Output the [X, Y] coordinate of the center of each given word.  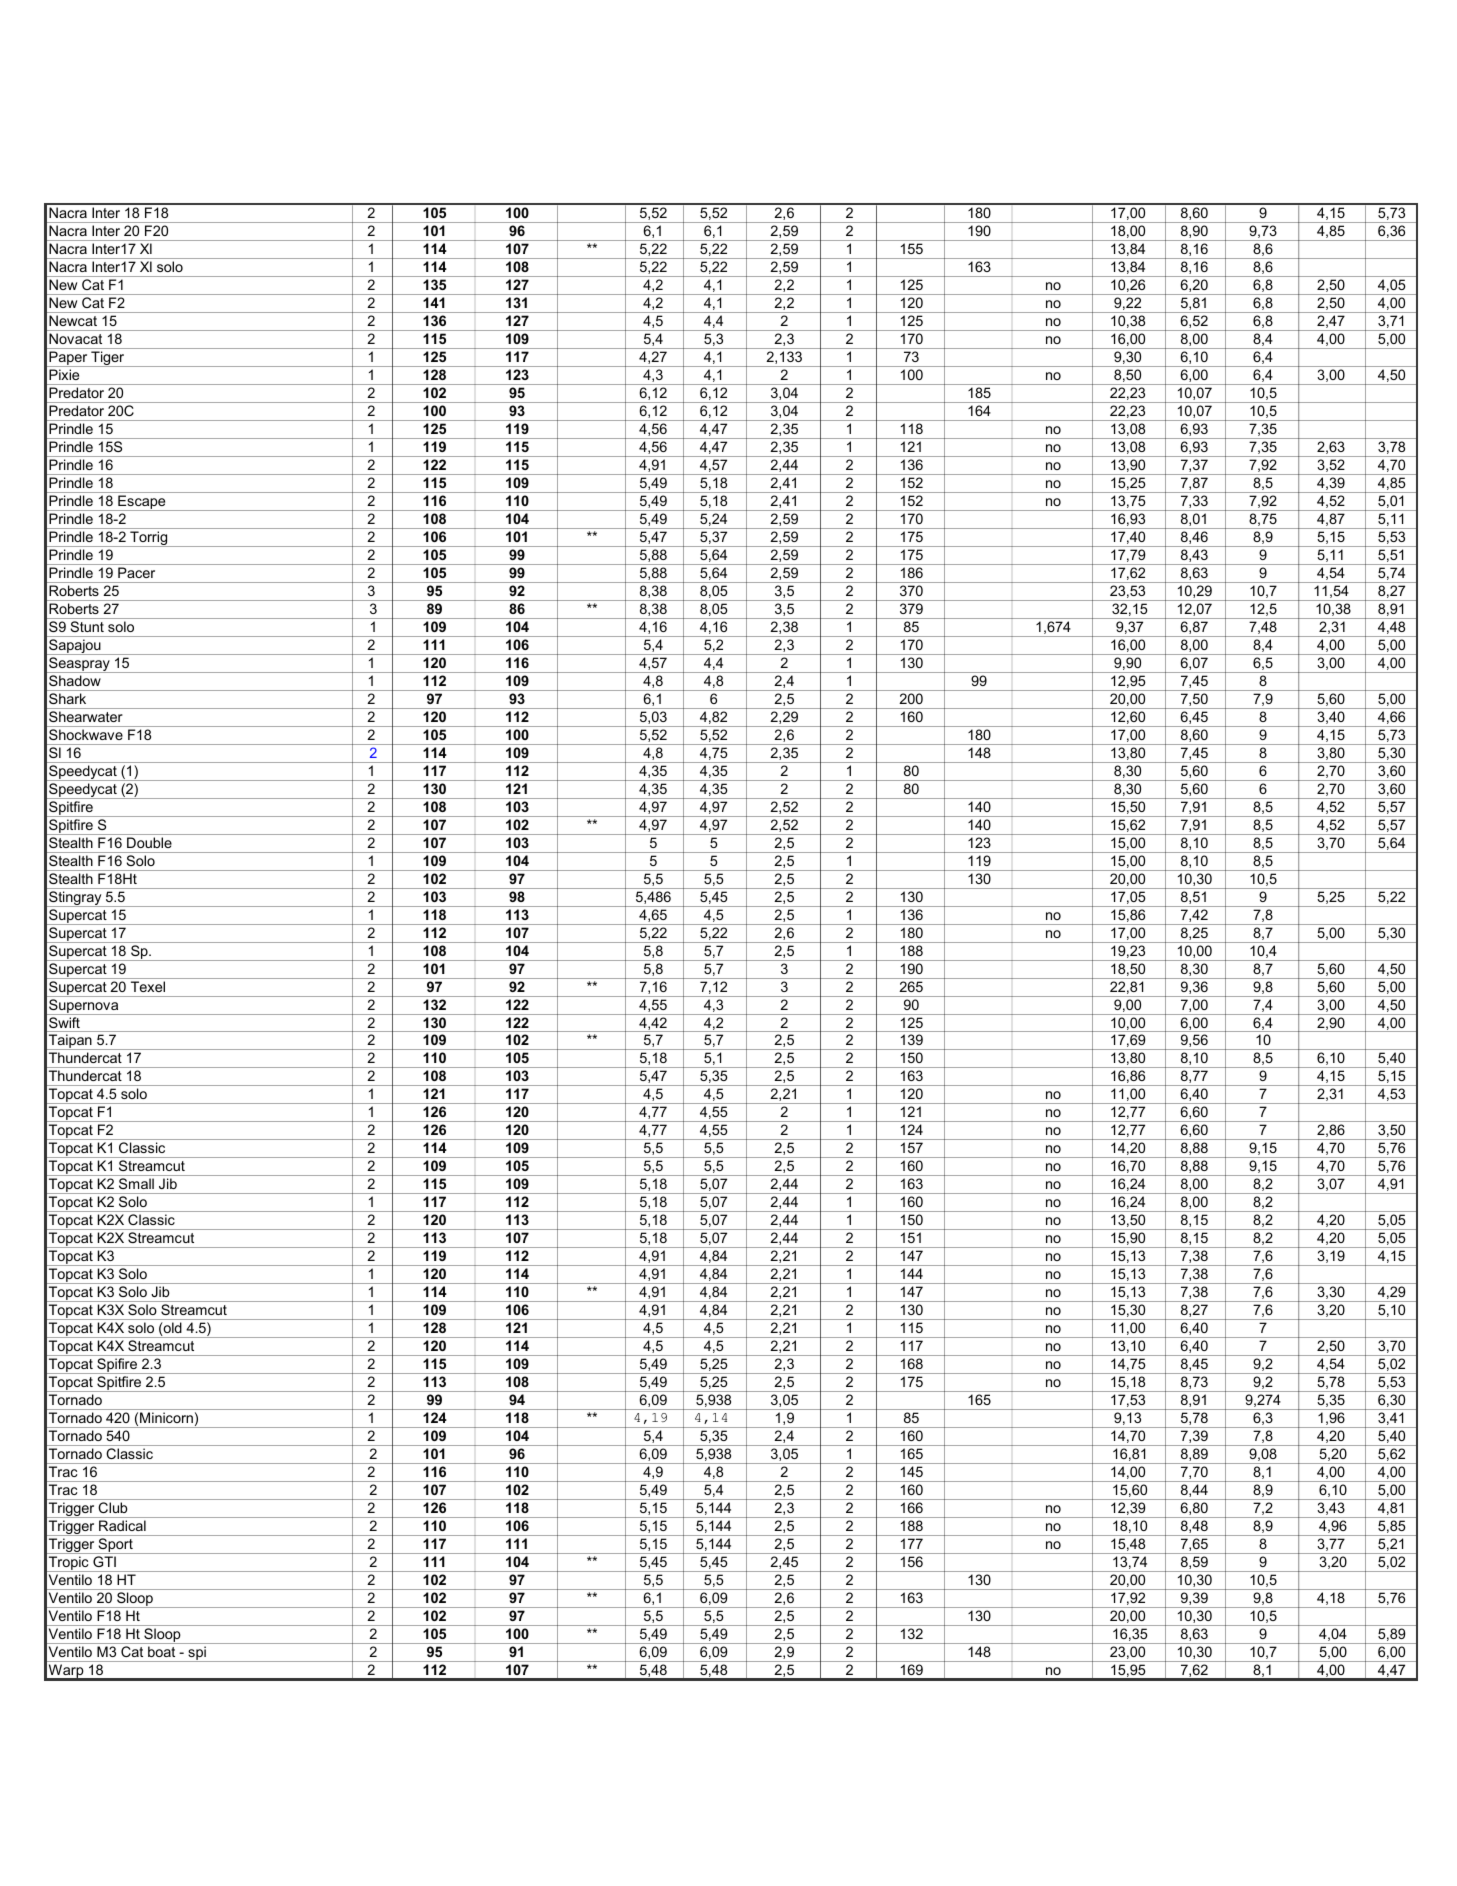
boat [161, 1652]
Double [149, 842]
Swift [64, 1022]
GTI [104, 1561]
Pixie [64, 374]
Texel [148, 986]
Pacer [136, 572]
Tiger [108, 359]
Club [113, 1507]
